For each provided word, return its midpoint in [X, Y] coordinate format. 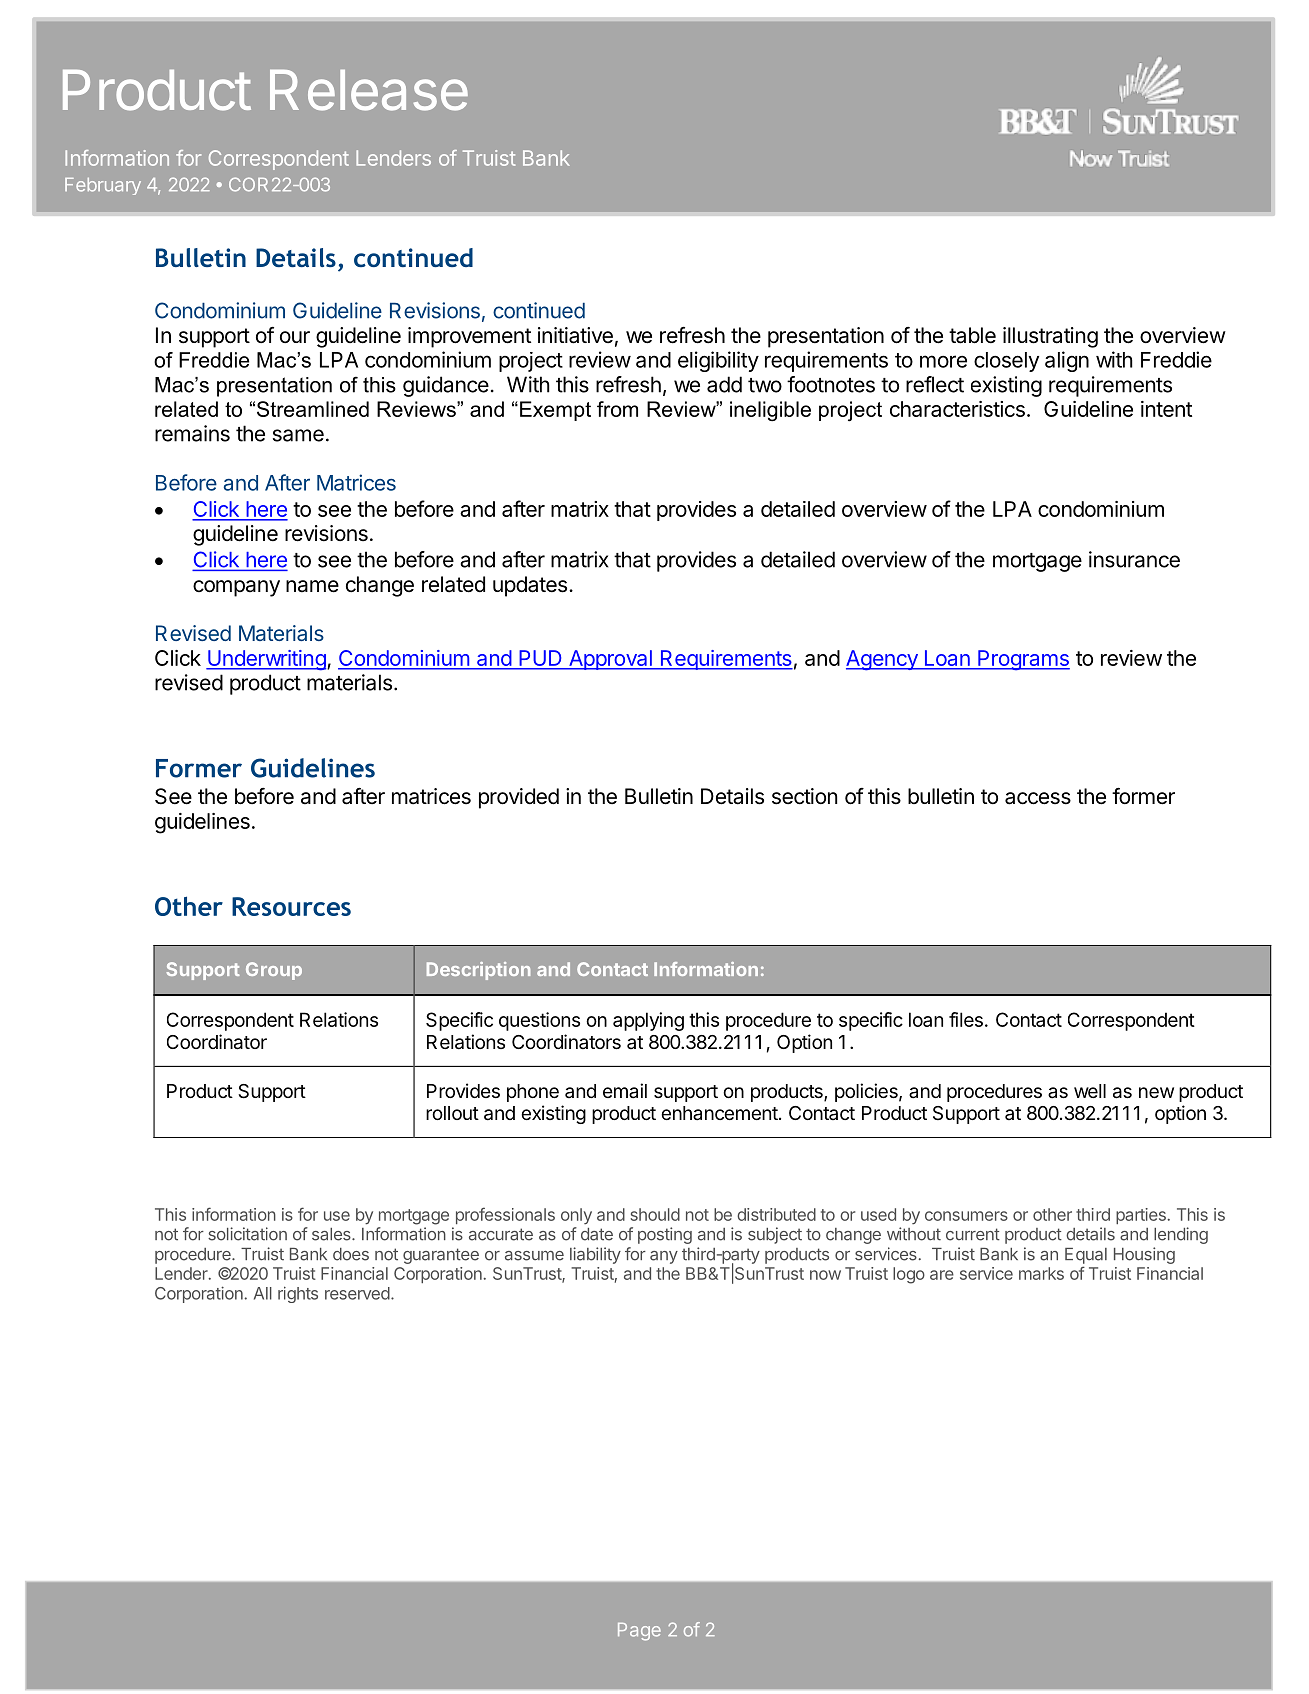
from [617, 409]
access [1038, 798]
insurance [1134, 559]
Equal [1086, 1256]
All [263, 1293]
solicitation [247, 1234]
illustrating [1050, 337]
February [103, 186]
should [655, 1214]
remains [192, 433]
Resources [291, 906]
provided [519, 798]
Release [369, 90]
